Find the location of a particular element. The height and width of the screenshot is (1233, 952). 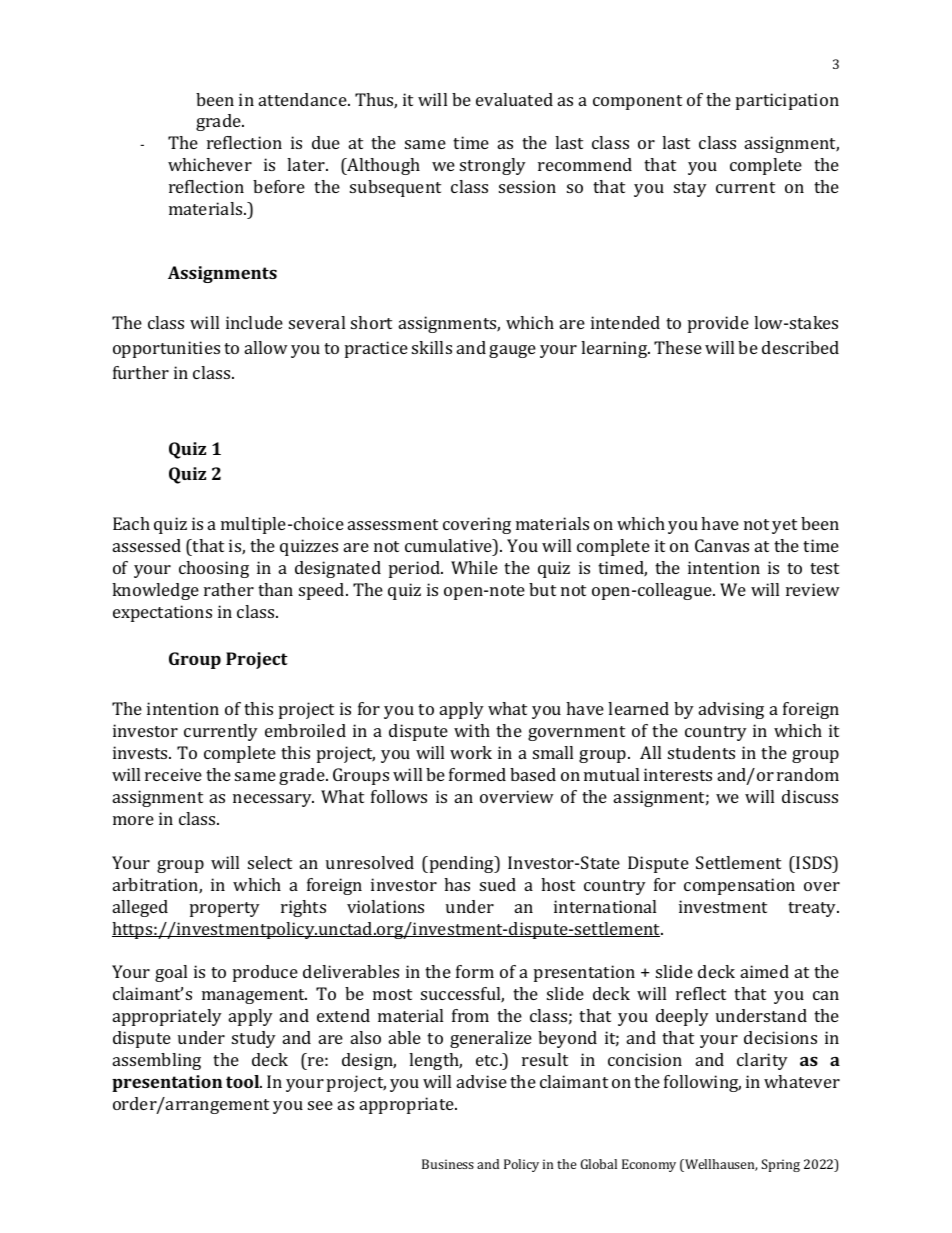

with is located at coordinates (472, 730).
